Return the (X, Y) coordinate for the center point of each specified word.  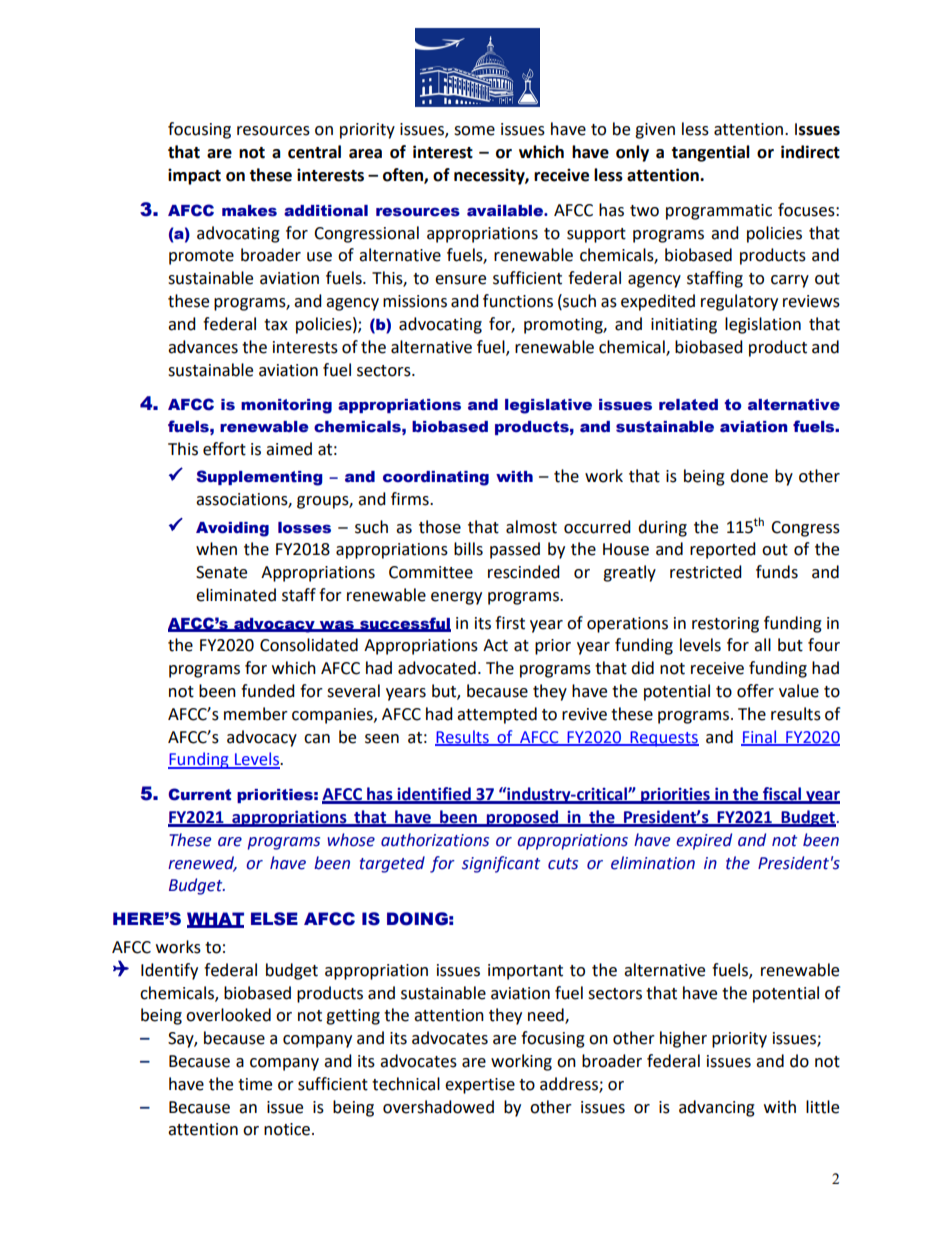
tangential (710, 153)
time (255, 1084)
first (510, 623)
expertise (480, 1086)
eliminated (236, 595)
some (474, 131)
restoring (725, 625)
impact (194, 176)
